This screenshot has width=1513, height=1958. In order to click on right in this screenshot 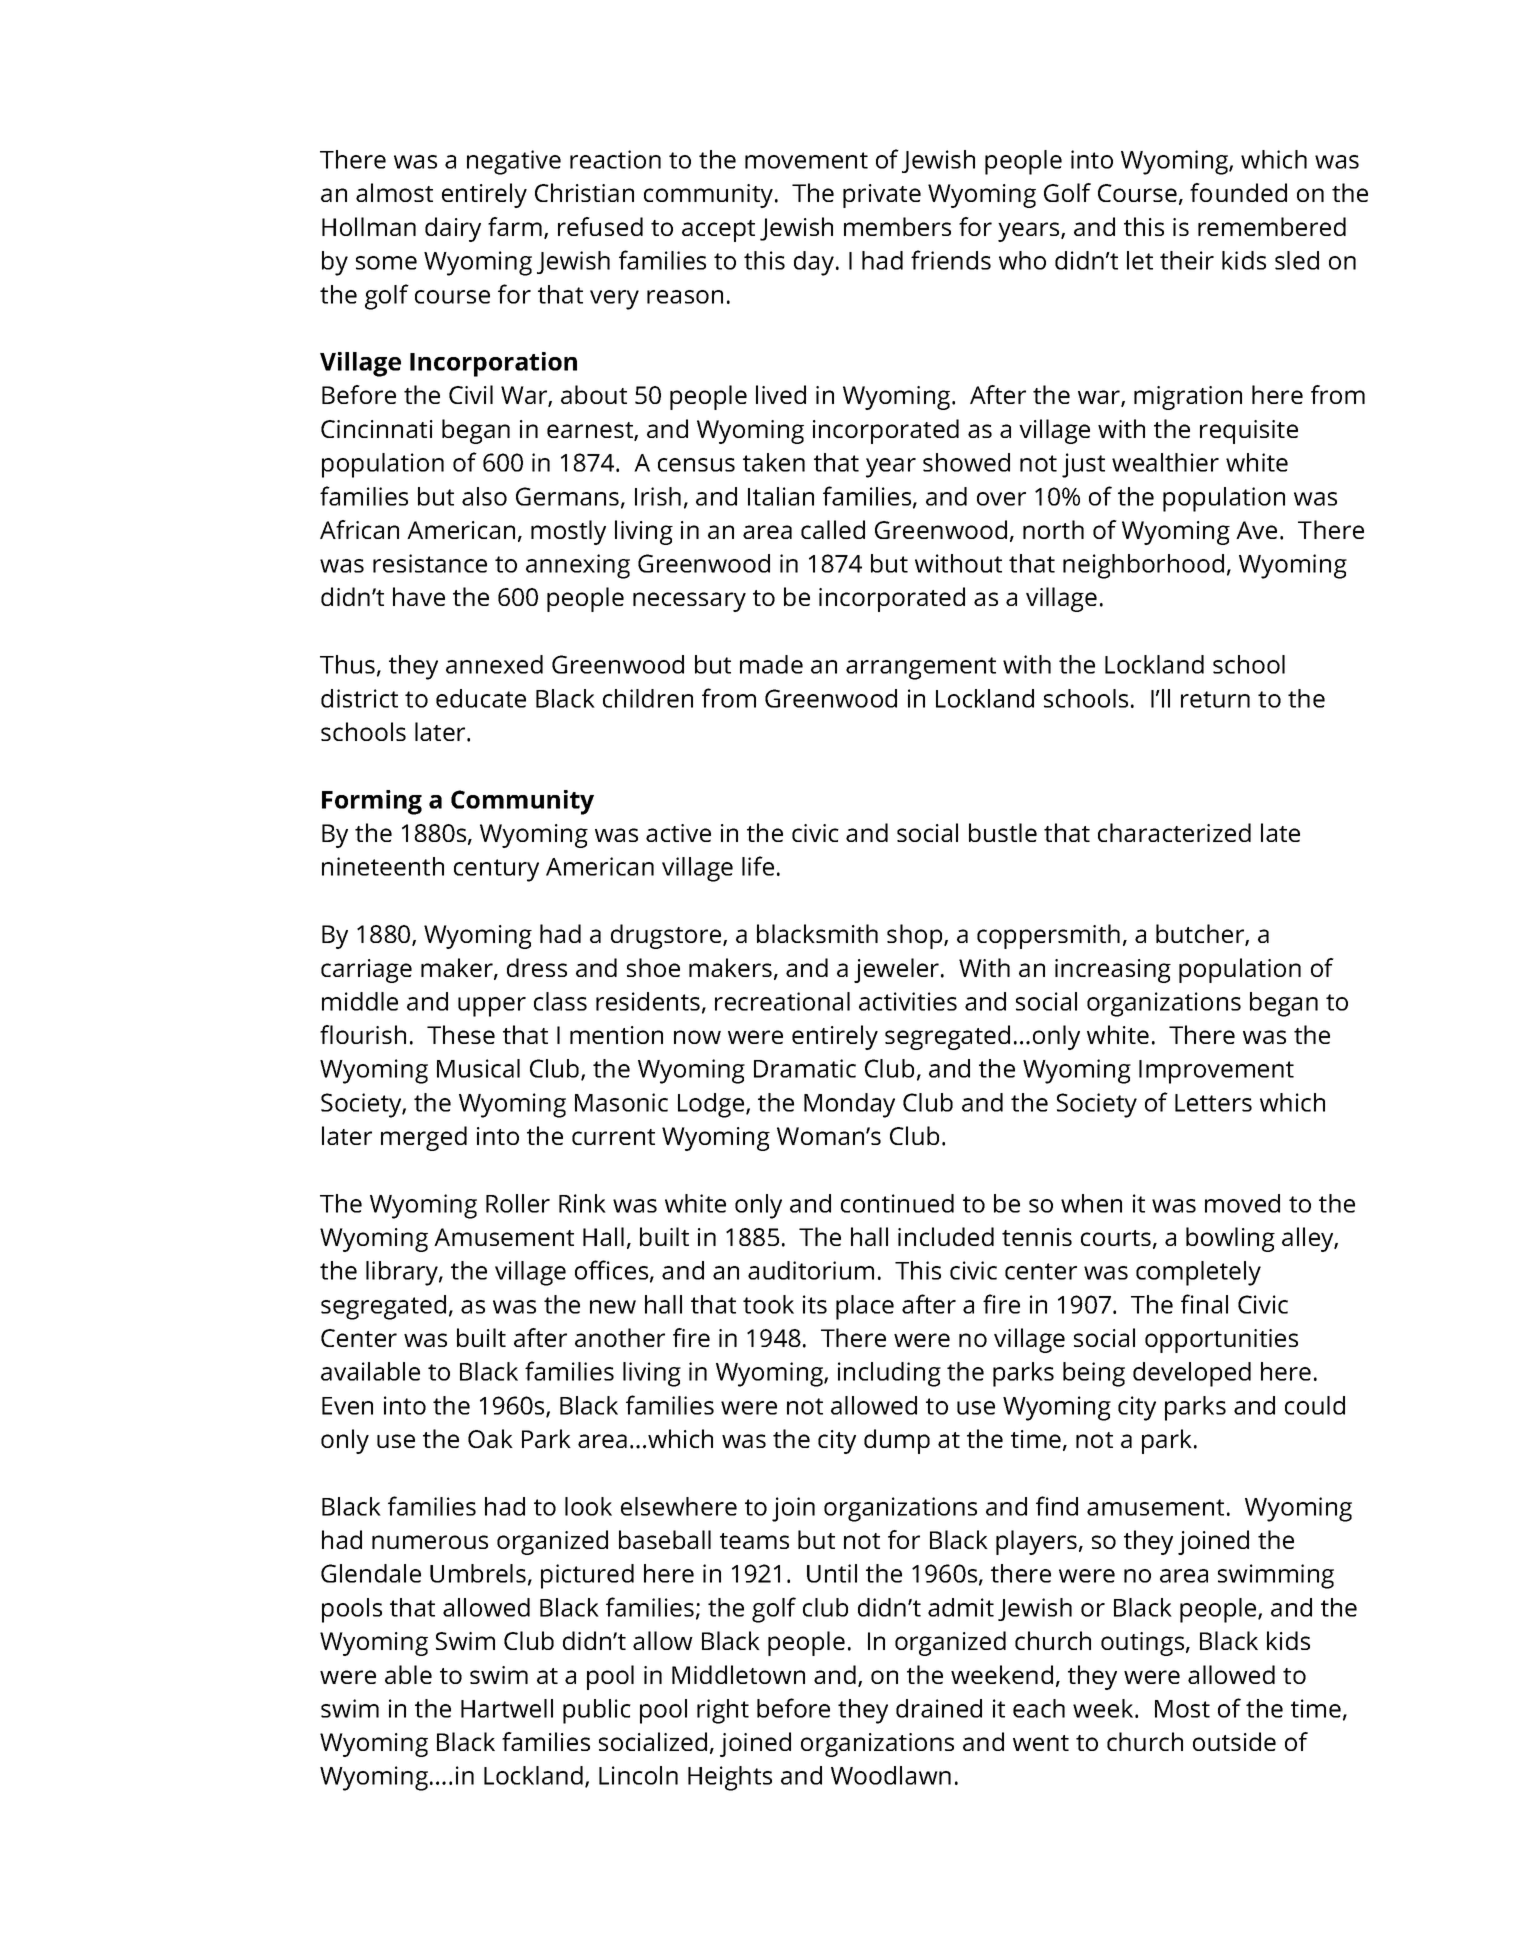, I will do `click(723, 1711)`.
